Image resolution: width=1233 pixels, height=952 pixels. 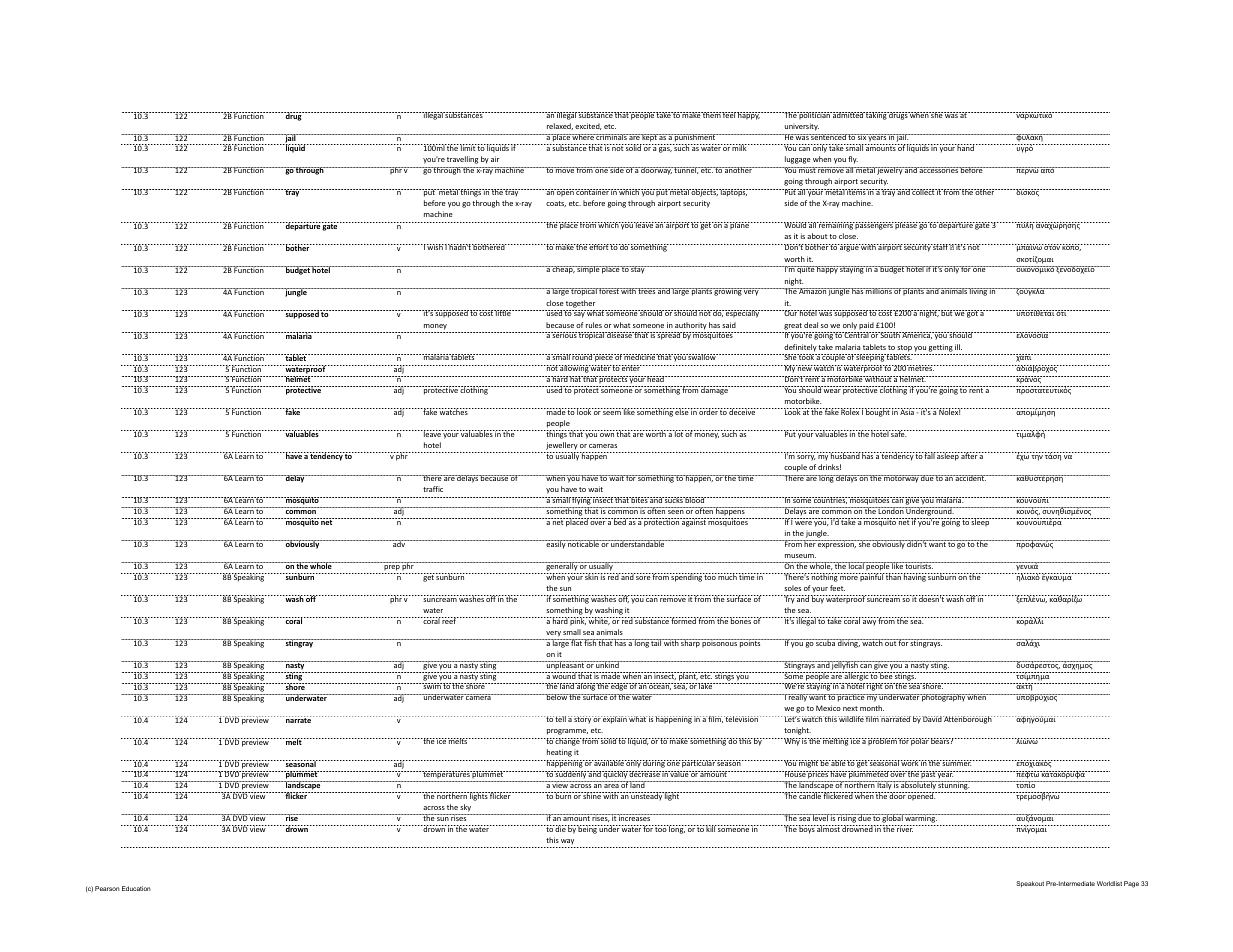 I want to click on got, so click(x=972, y=314).
